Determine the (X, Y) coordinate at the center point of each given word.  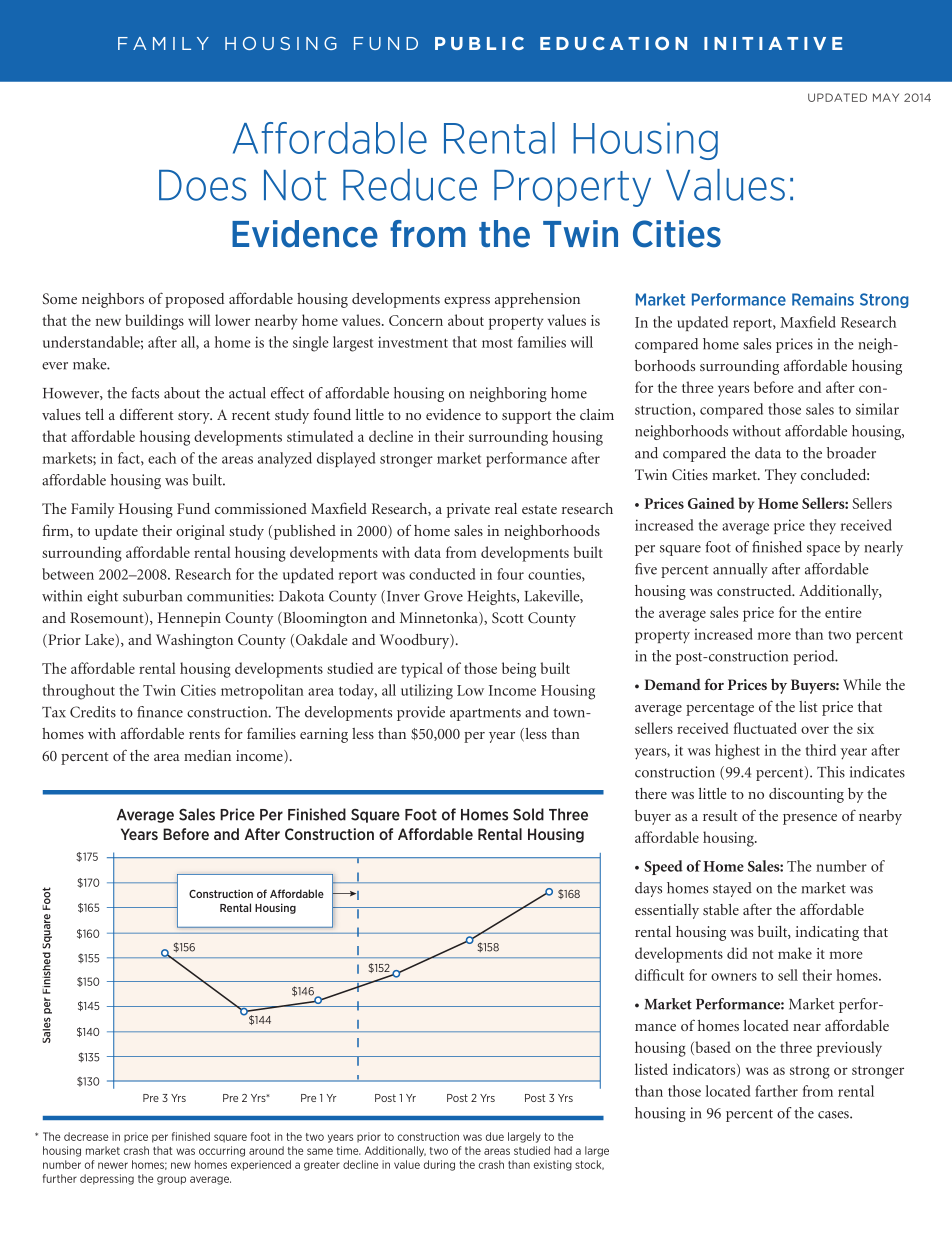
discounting (806, 795)
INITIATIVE (773, 43)
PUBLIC (479, 43)
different (147, 414)
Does (203, 185)
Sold (528, 814)
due (495, 1136)
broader (851, 453)
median (207, 755)
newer (113, 1165)
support (527, 417)
